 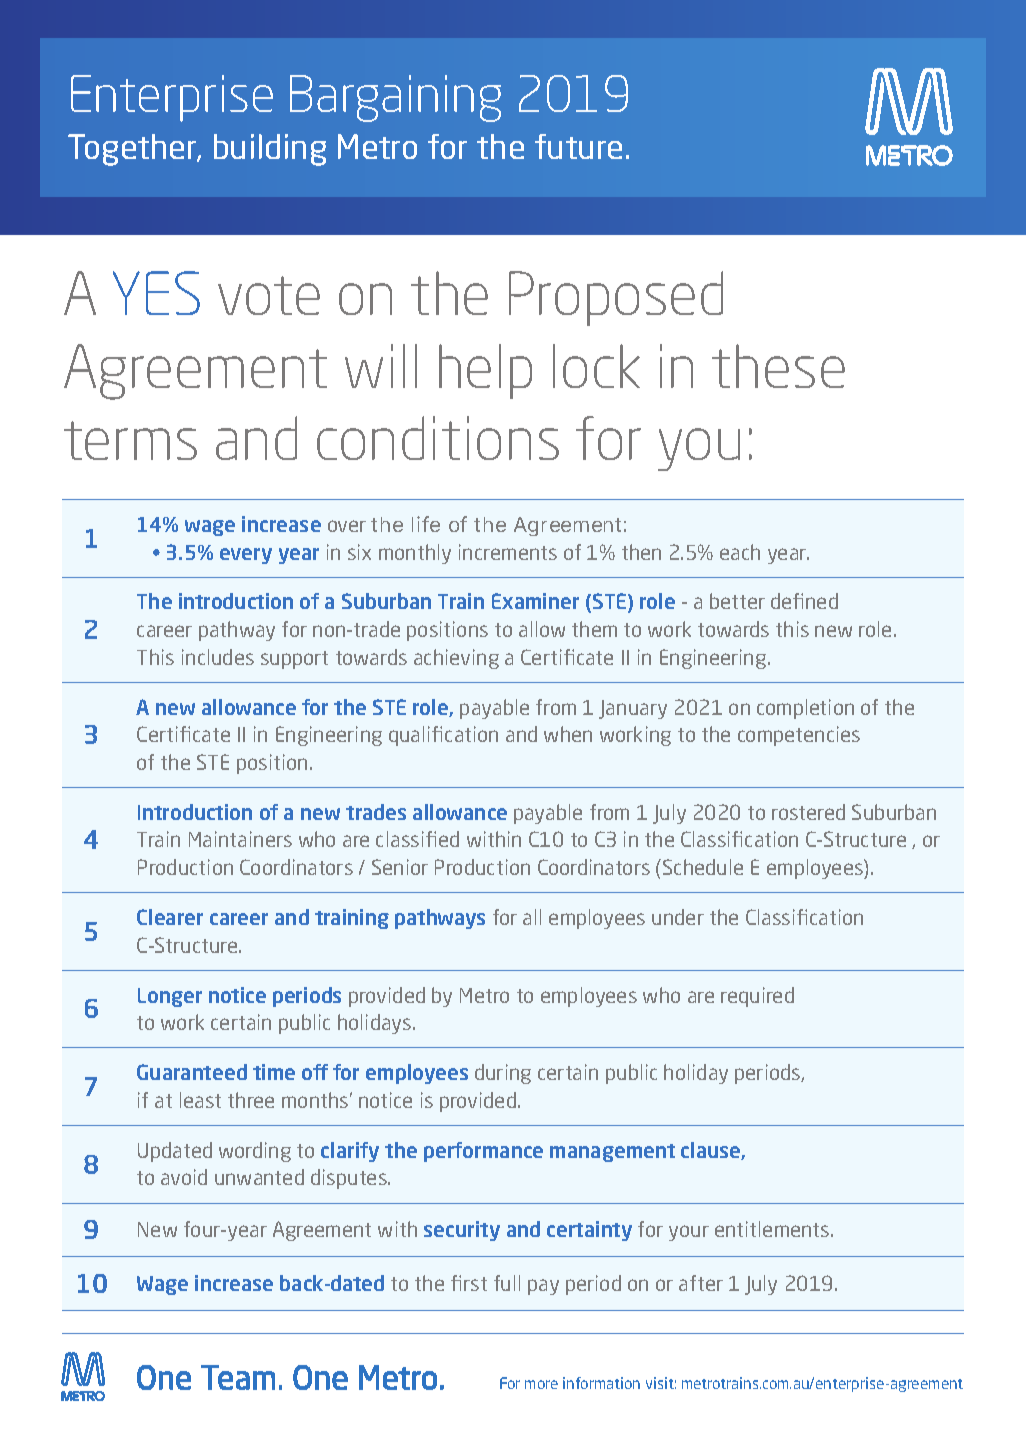 I want to click on includes, so click(x=218, y=657).
